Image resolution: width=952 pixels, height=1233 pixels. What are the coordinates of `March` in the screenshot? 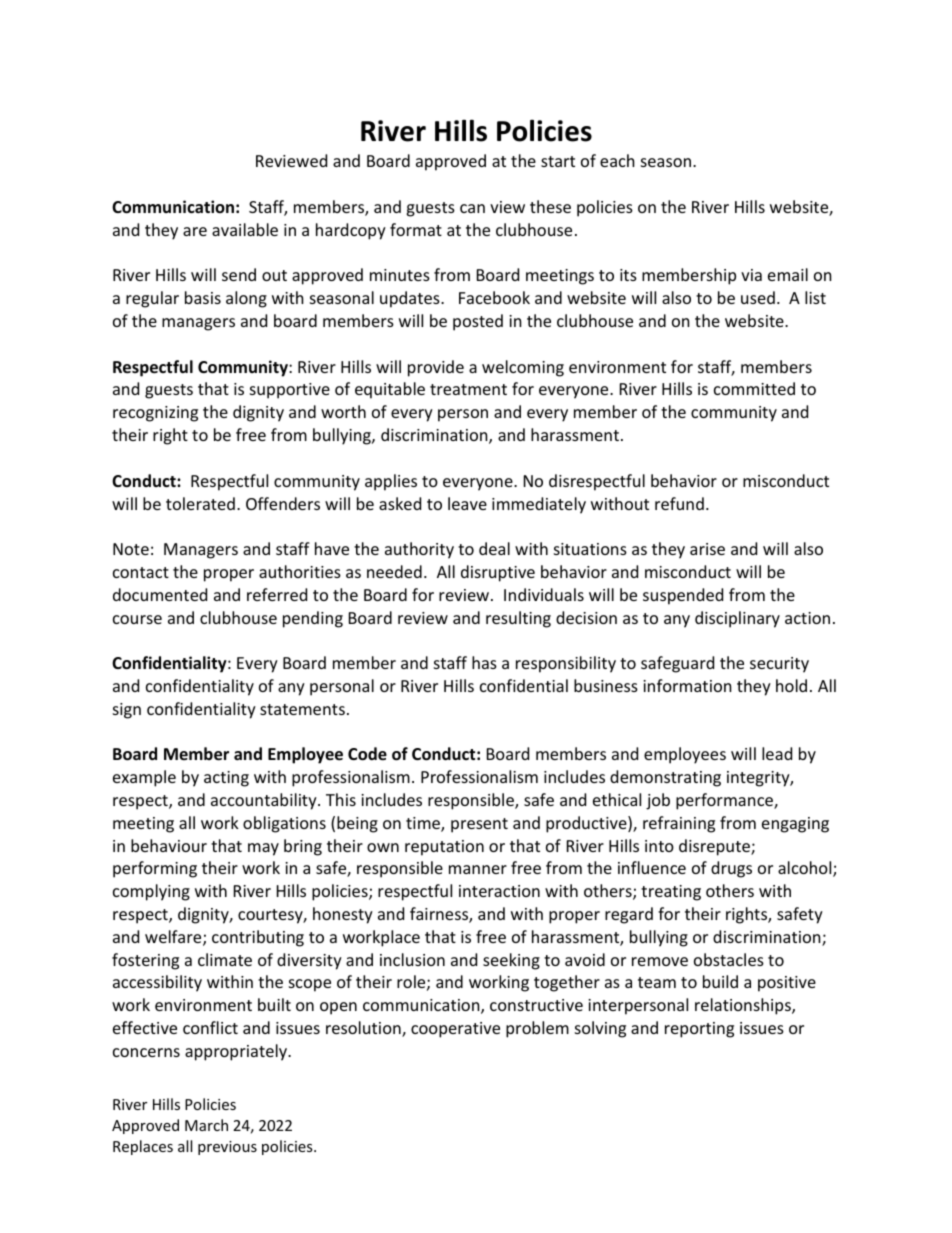 It's located at (206, 1125).
